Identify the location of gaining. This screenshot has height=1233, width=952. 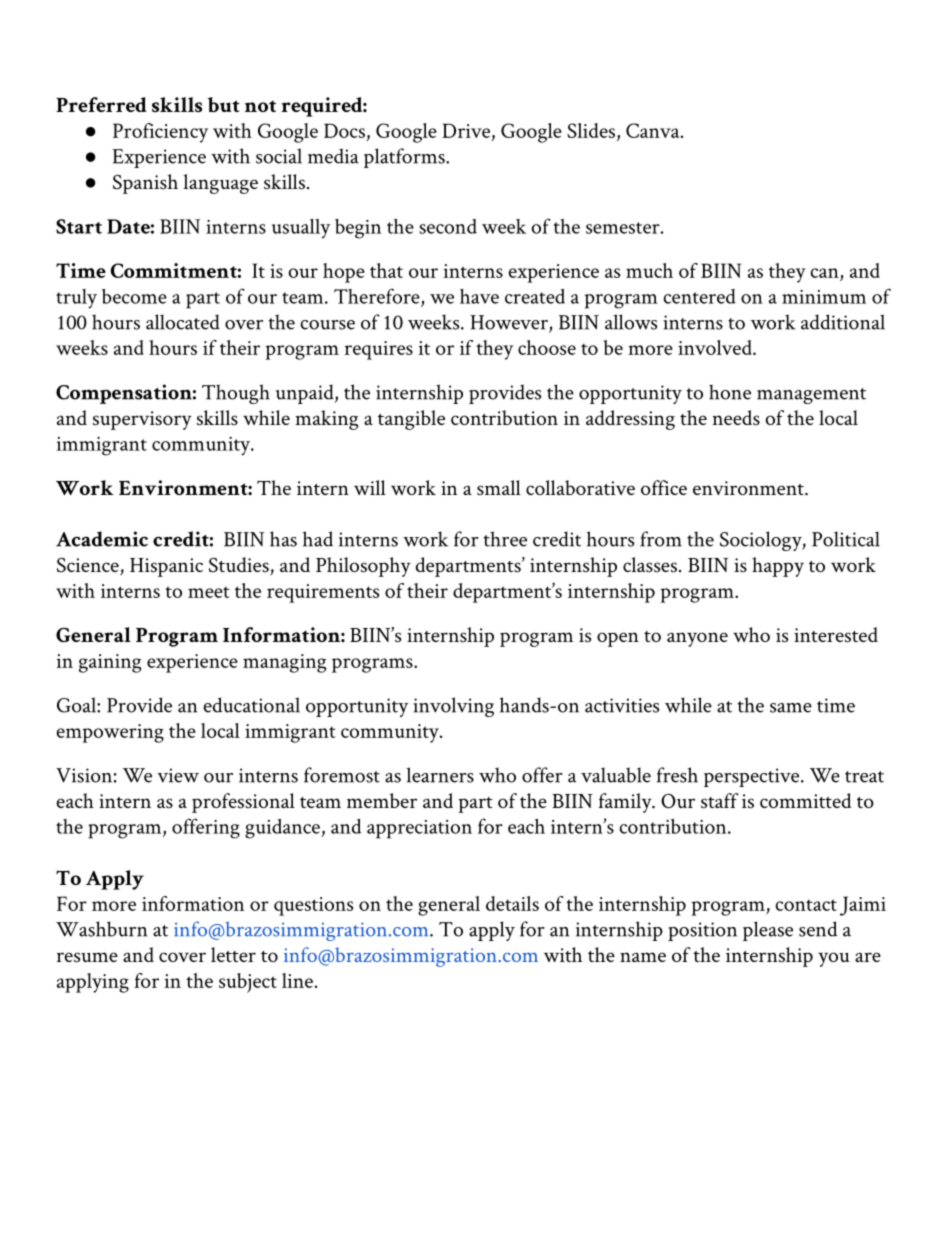
(110, 663).
